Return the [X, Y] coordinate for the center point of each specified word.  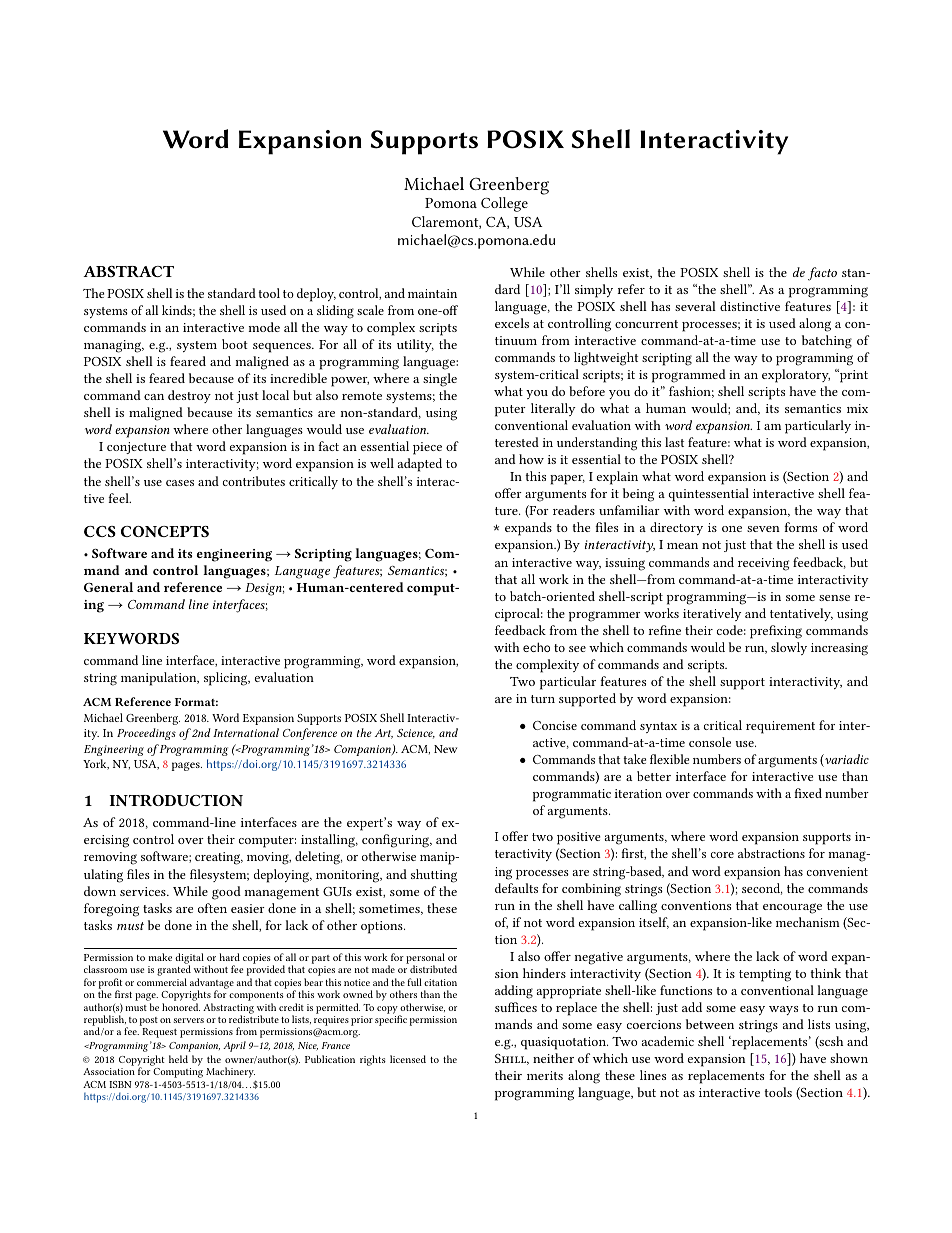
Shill [512, 1059]
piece [427, 448]
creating [219, 858]
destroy [189, 396]
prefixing [776, 632]
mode [264, 327]
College [504, 204]
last [674, 442]
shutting [434, 876]
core [722, 855]
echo [536, 647]
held [178, 1059]
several [695, 306]
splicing [227, 679]
